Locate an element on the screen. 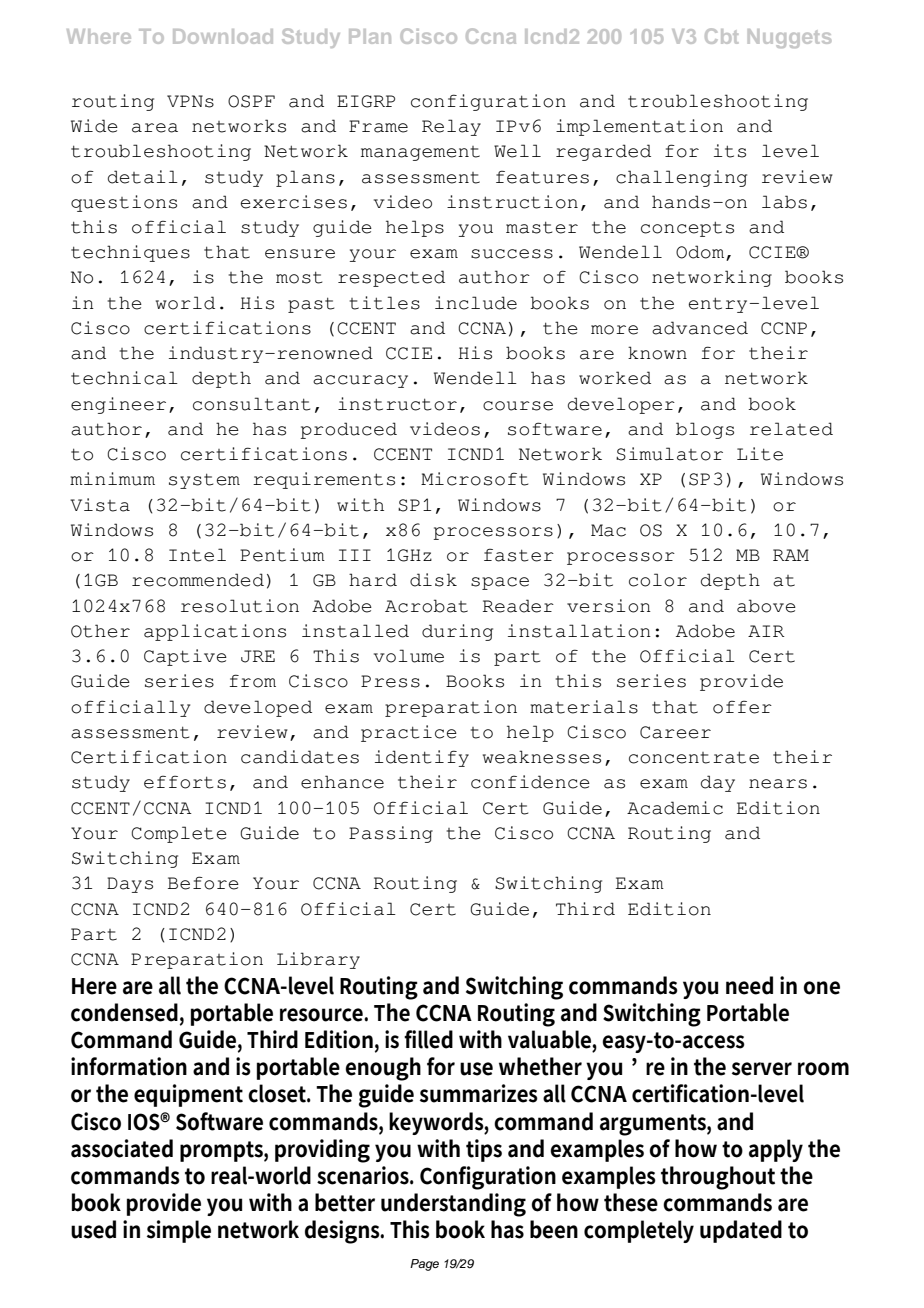  disk is located at coordinates (433, 580).
